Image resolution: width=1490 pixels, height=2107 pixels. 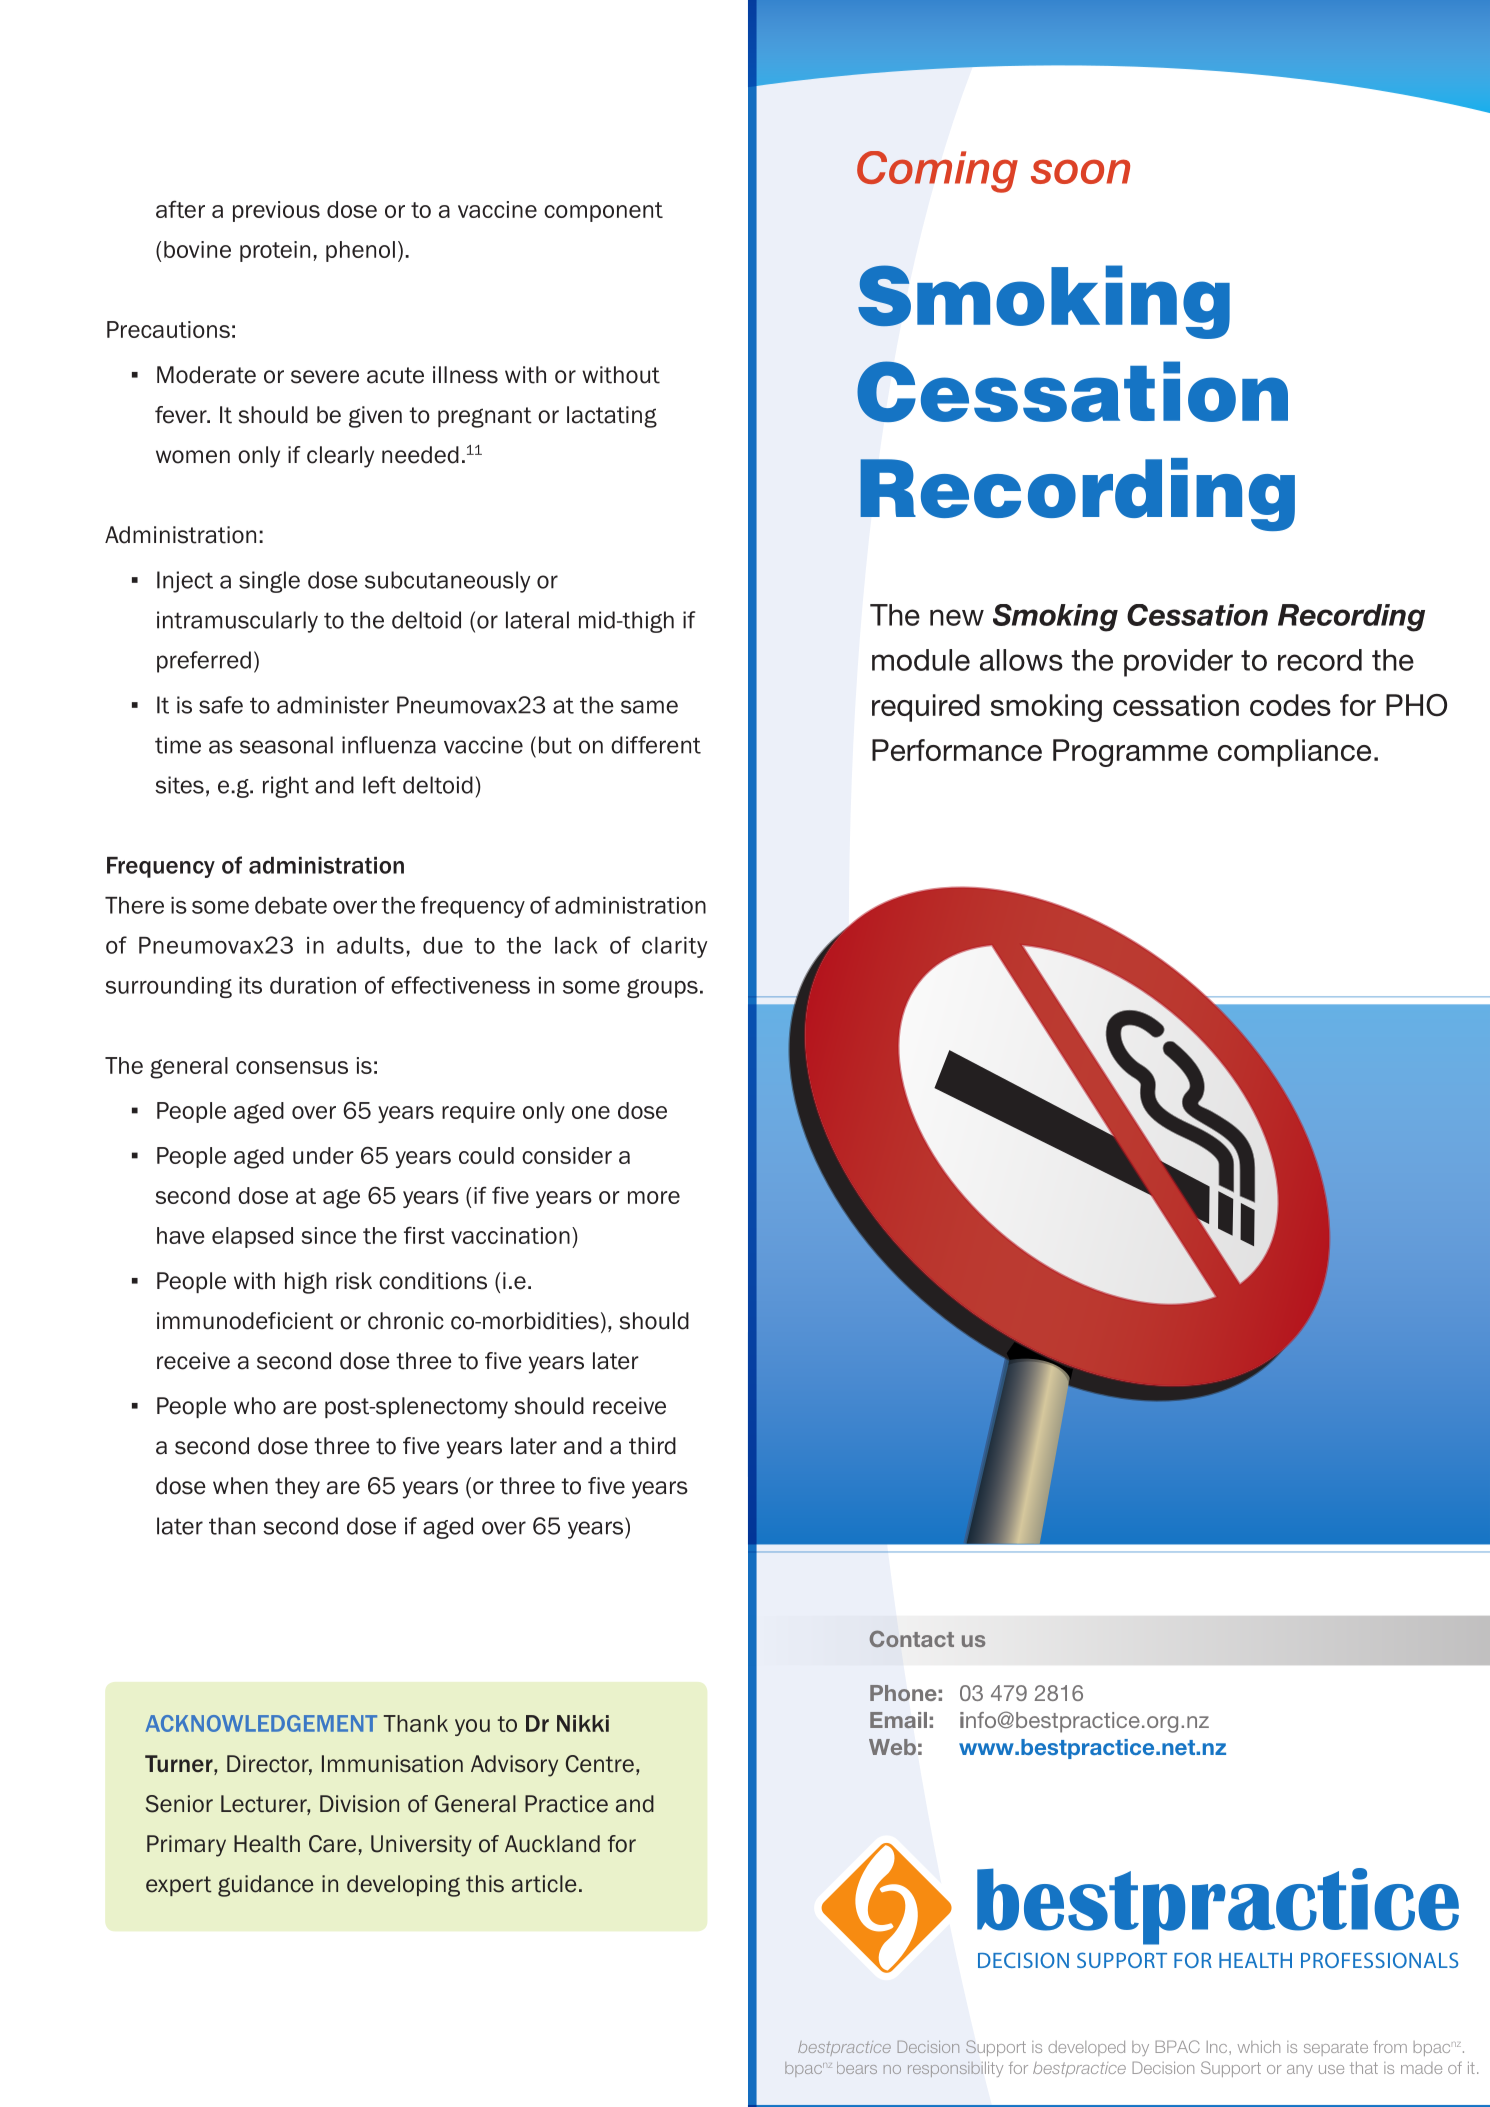 What do you see at coordinates (674, 947) in the document?
I see `clarity` at bounding box center [674, 947].
